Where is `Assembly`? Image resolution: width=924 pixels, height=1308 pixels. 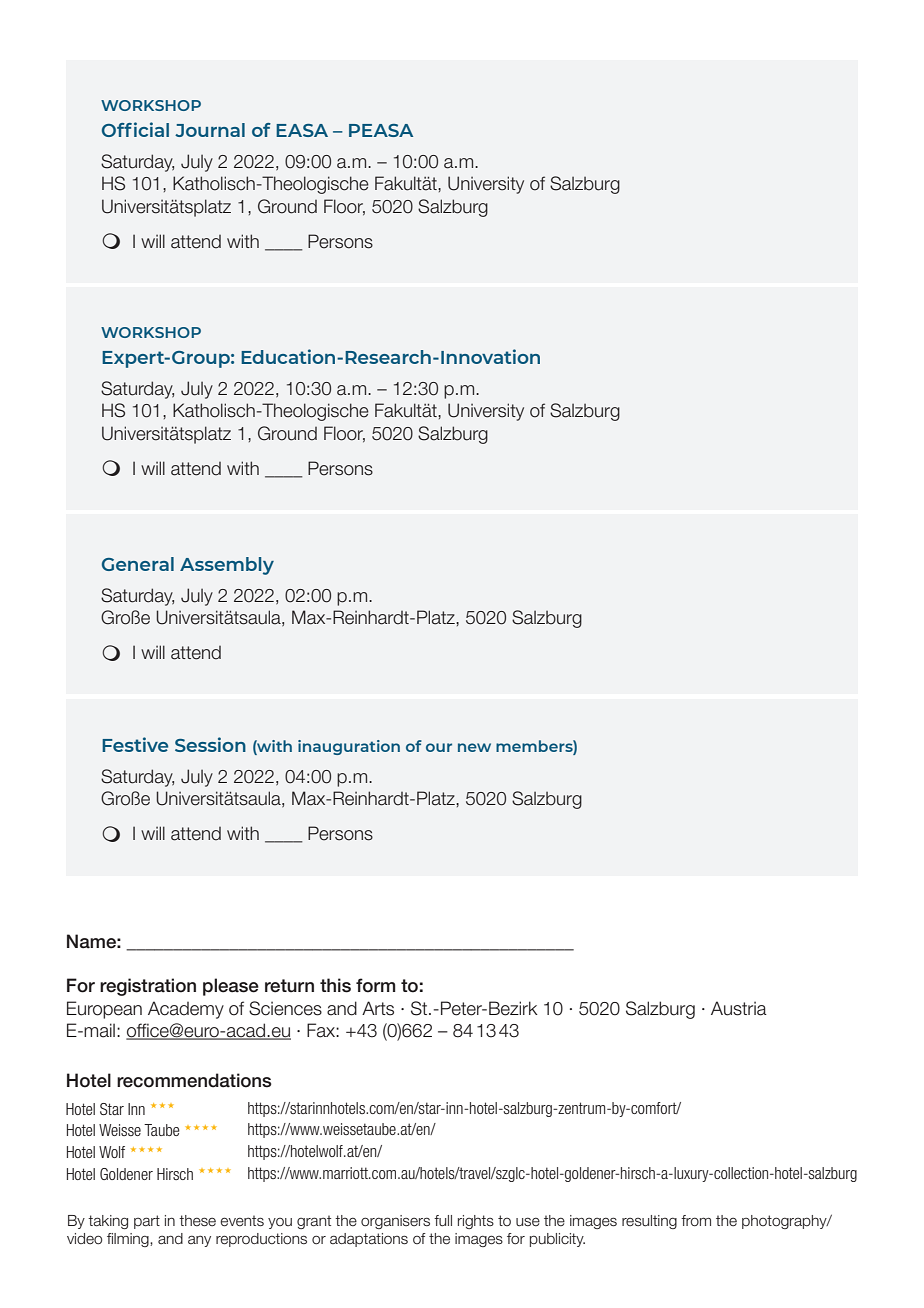
Assembly is located at coordinates (227, 566).
